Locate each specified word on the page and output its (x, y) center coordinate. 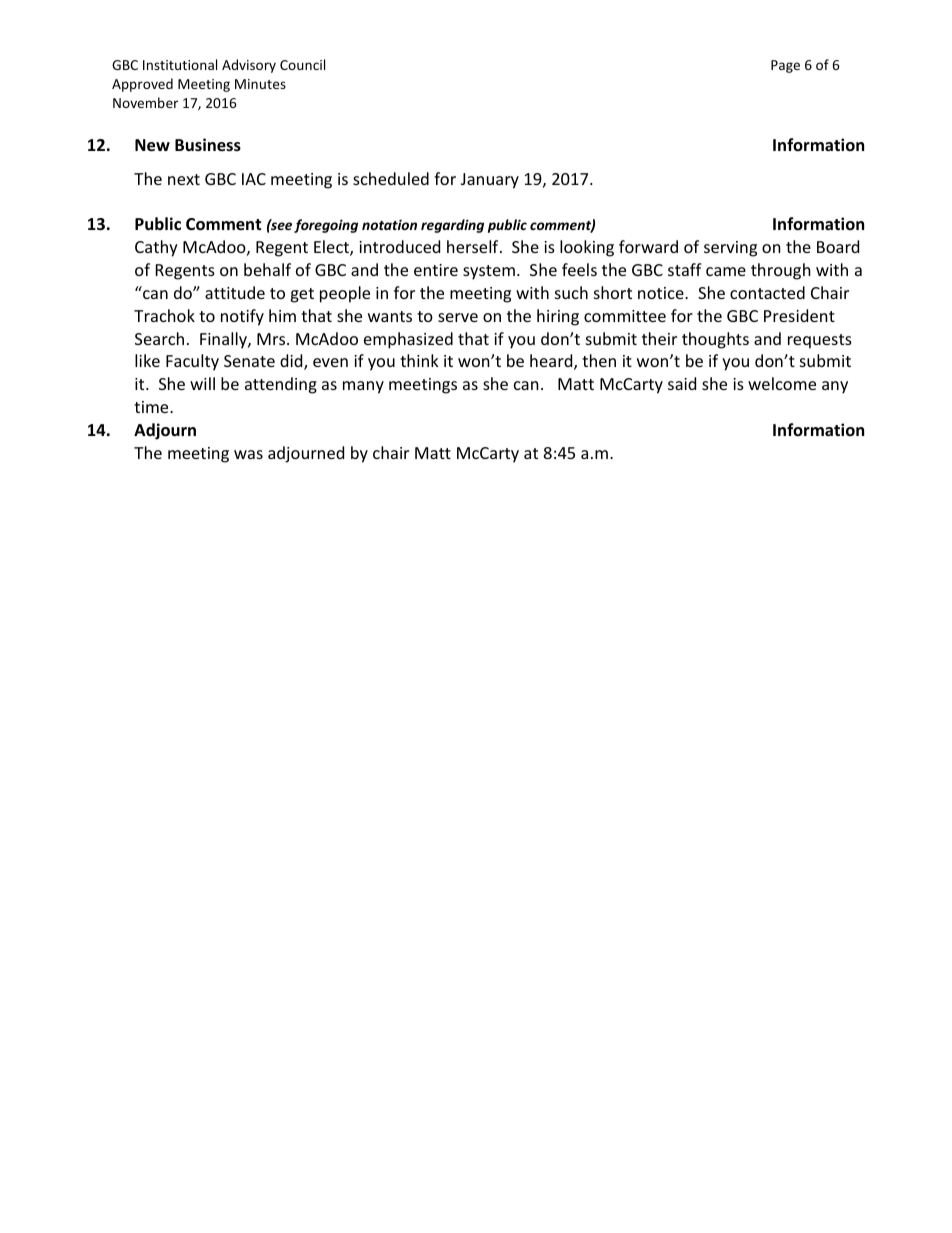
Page (785, 66)
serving (730, 249)
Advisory (249, 66)
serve (458, 317)
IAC (254, 179)
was (248, 454)
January (490, 181)
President (799, 315)
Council (302, 64)
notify (242, 317)
